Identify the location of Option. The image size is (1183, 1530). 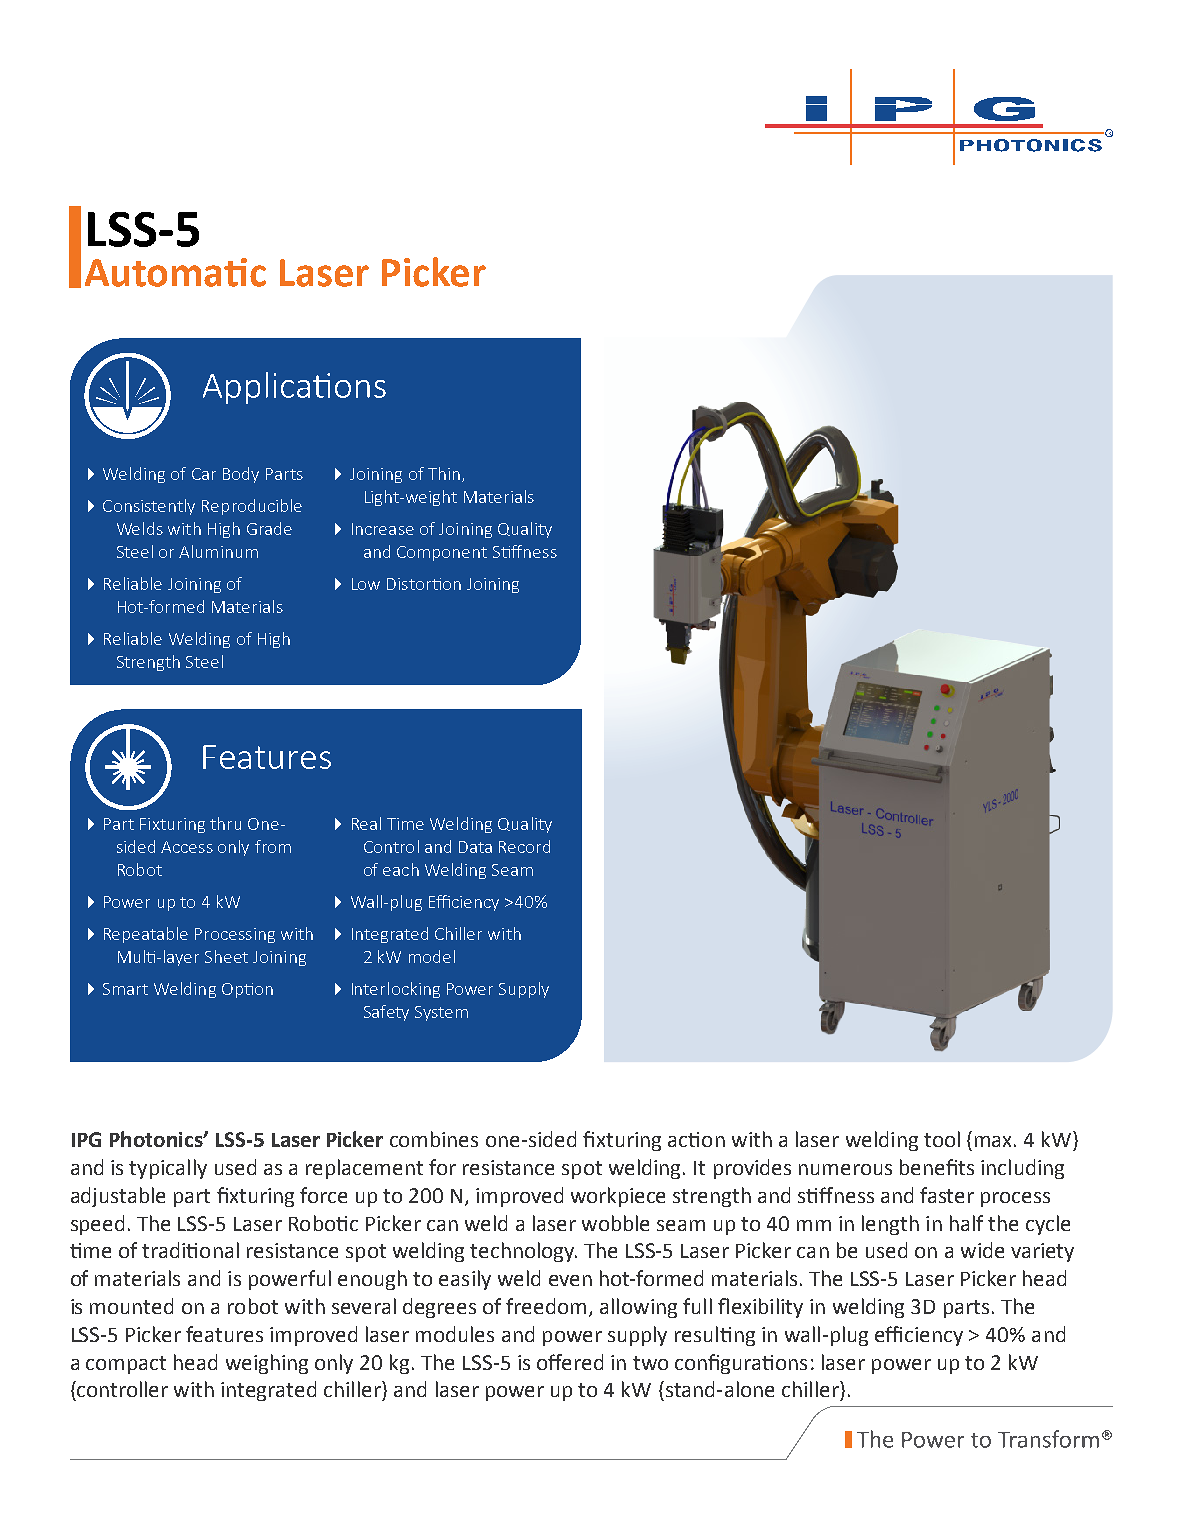
(247, 990).
